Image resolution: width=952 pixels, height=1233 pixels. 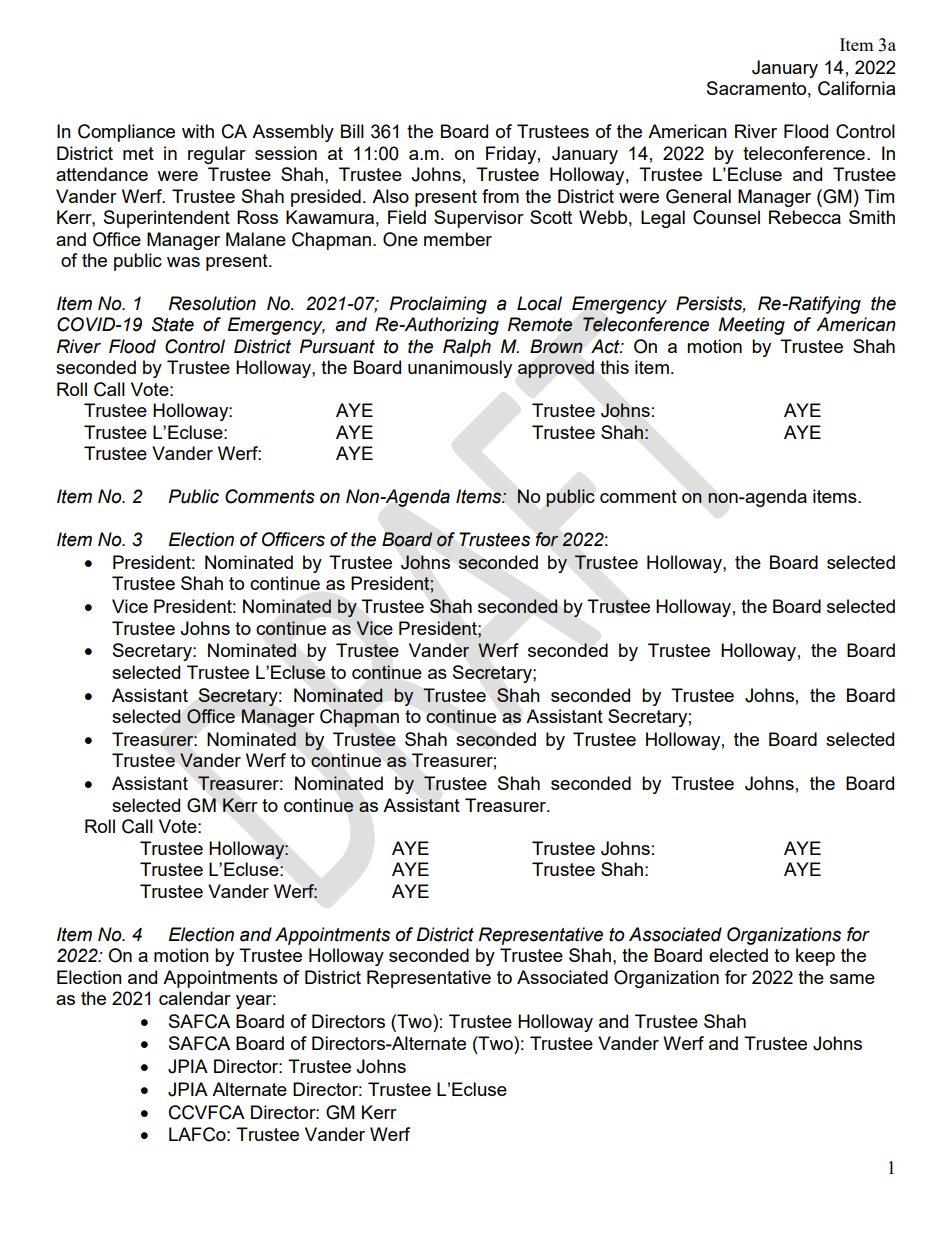 What do you see at coordinates (856, 88) in the screenshot?
I see `California` at bounding box center [856, 88].
